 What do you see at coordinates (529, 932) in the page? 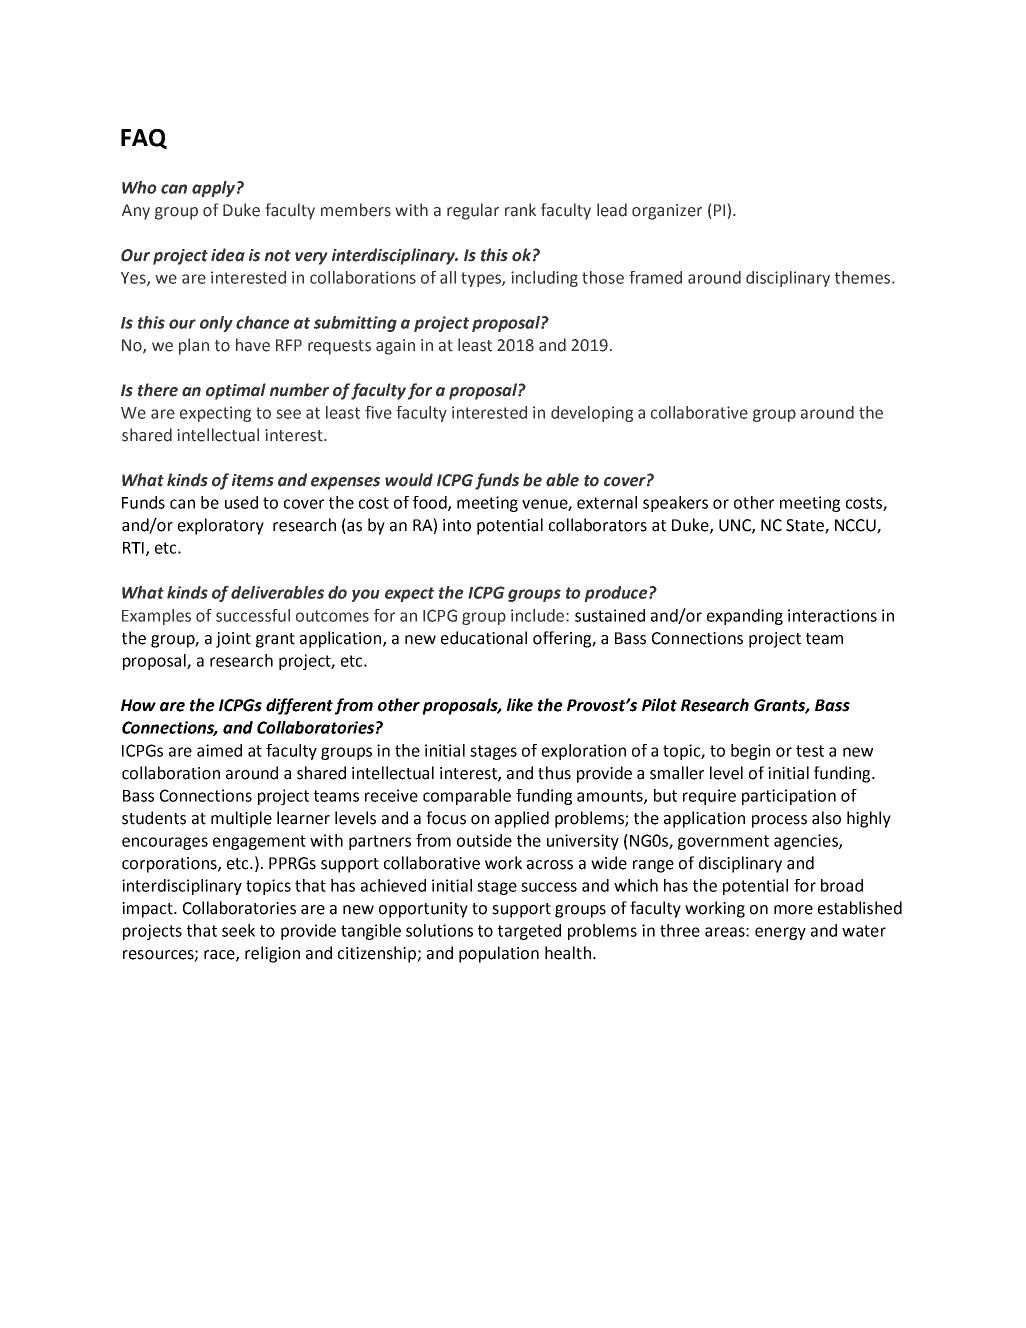
I see `targeted` at bounding box center [529, 932].
